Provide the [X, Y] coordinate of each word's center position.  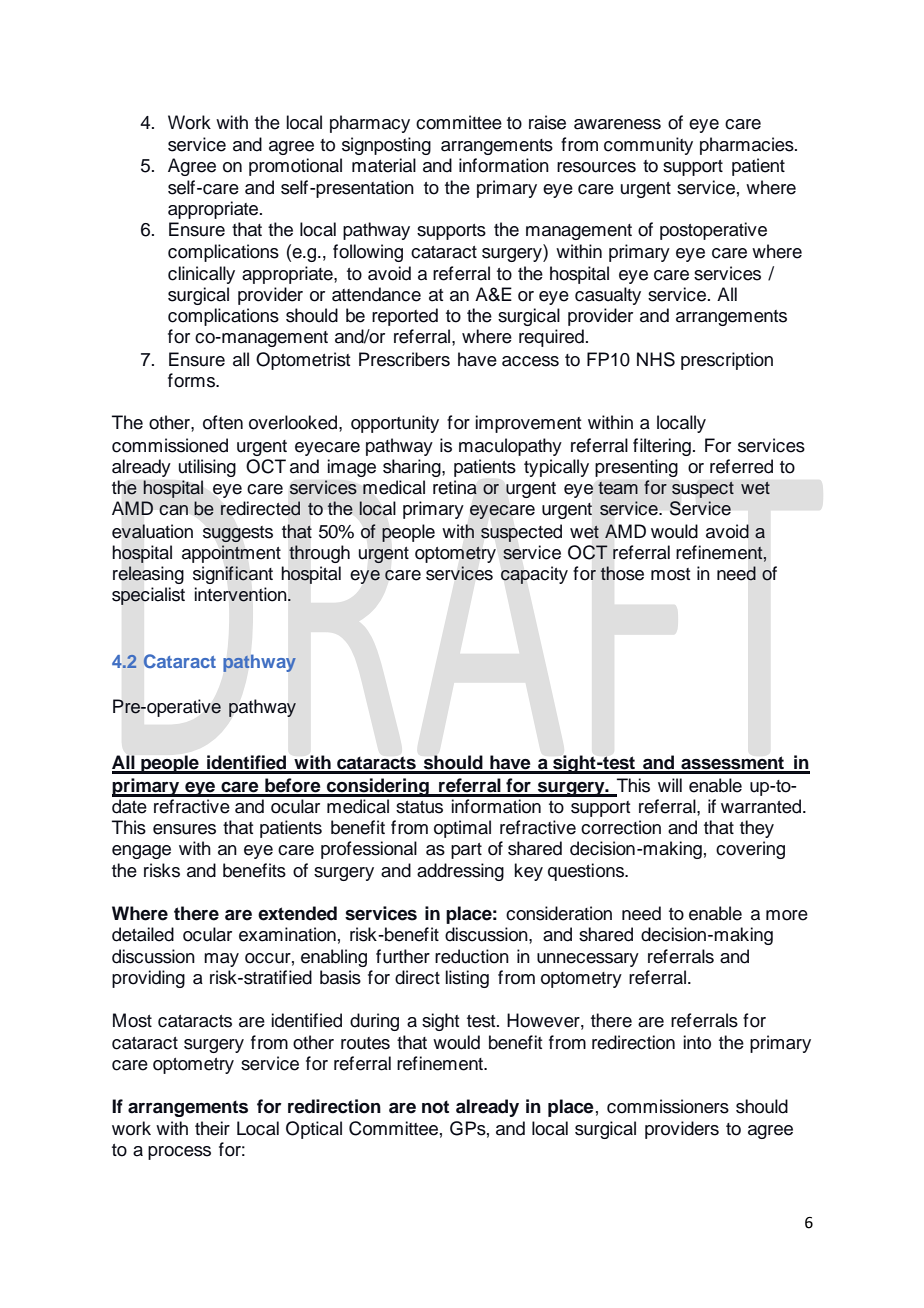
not [435, 1107]
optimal [462, 829]
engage [141, 852]
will [670, 785]
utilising [207, 468]
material [384, 165]
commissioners [668, 1106]
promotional [295, 167]
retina [455, 487]
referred [741, 466]
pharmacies [748, 146]
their [212, 1128]
